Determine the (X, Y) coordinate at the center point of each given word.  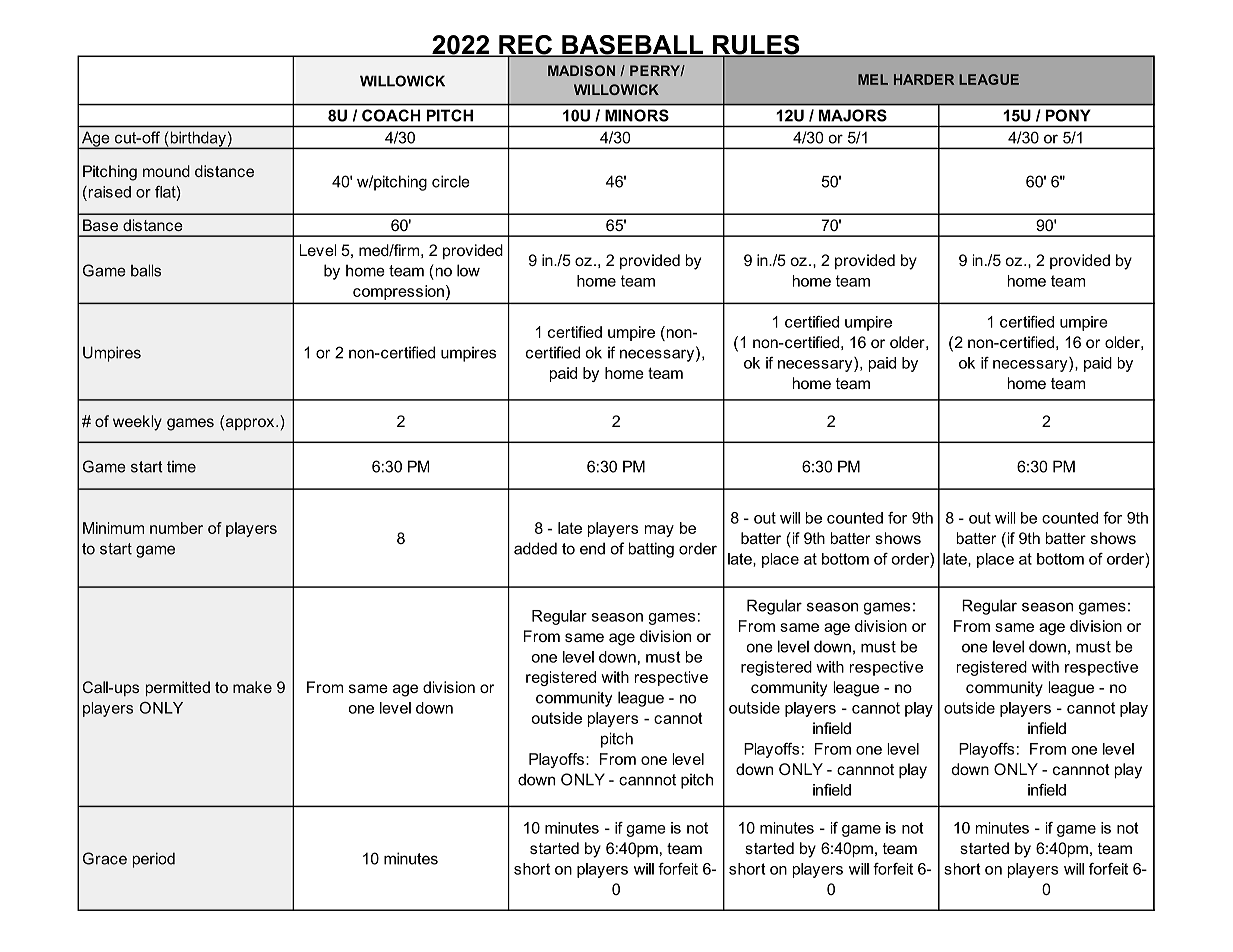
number (176, 528)
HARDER (924, 79)
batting (651, 550)
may (659, 531)
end (592, 548)
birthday (198, 140)
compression (398, 292)
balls (146, 270)
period (154, 860)
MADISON (581, 70)
